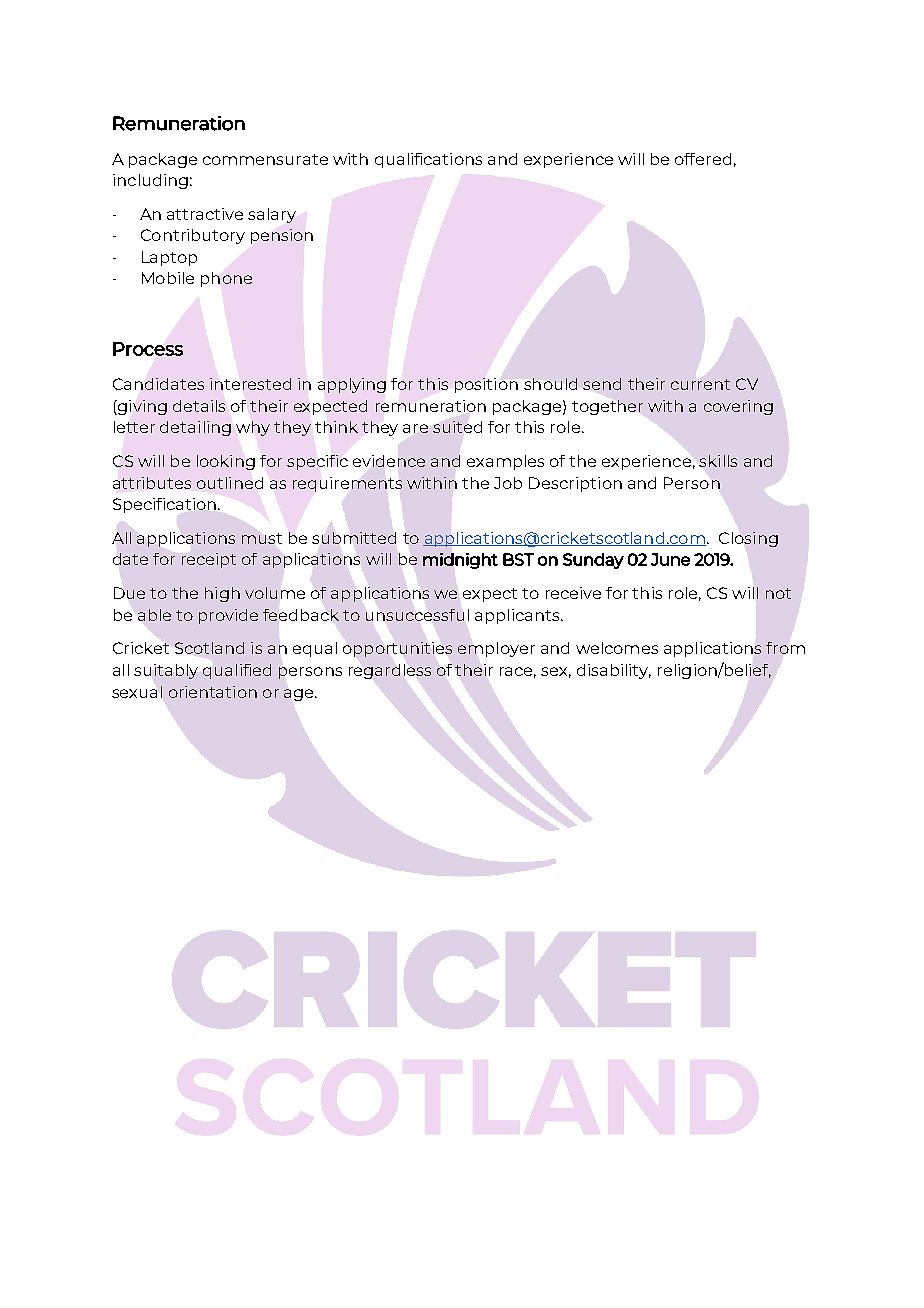 Image resolution: width=924 pixels, height=1308 pixels. I want to click on June, so click(670, 559).
